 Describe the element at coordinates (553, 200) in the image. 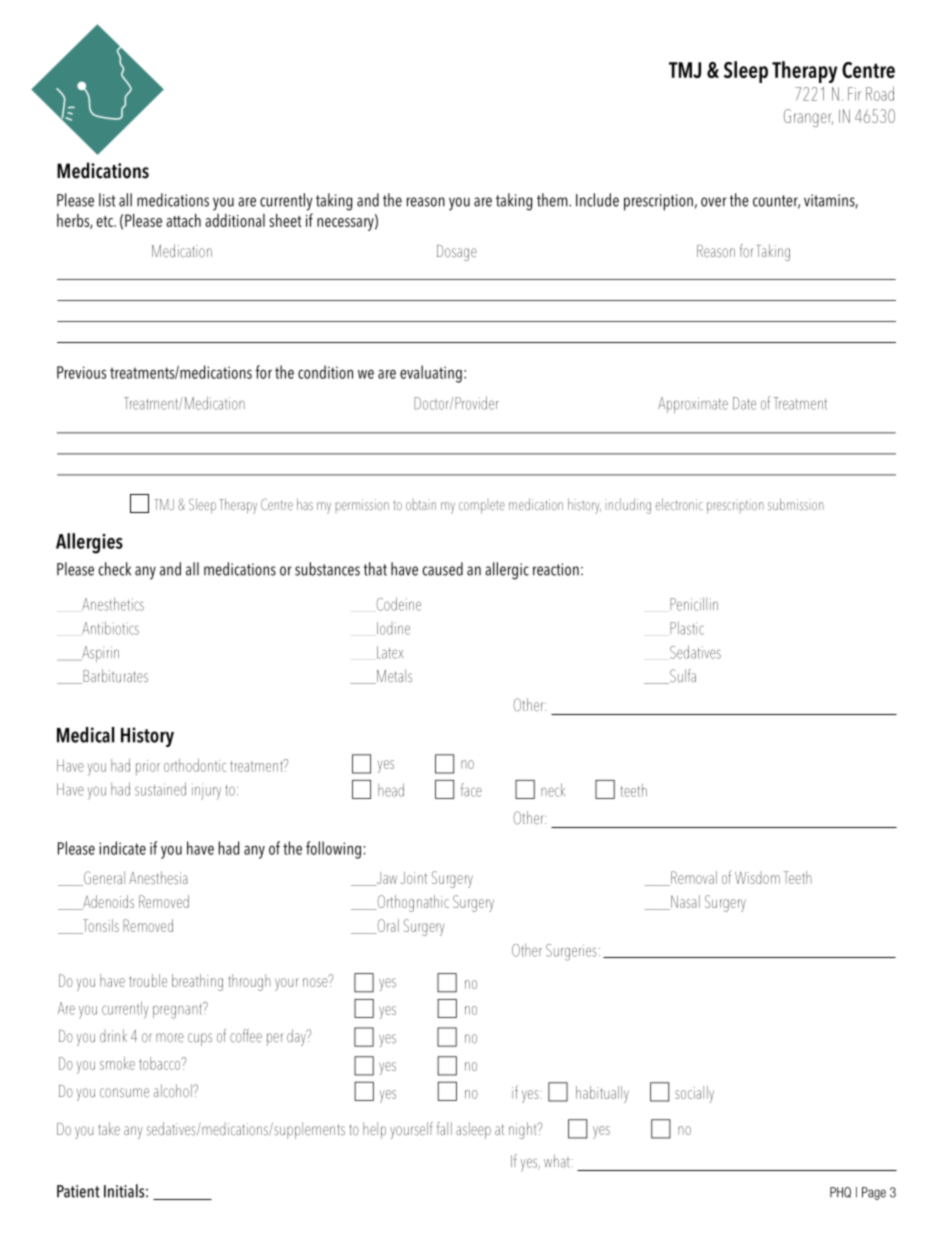

I see `them` at that location.
